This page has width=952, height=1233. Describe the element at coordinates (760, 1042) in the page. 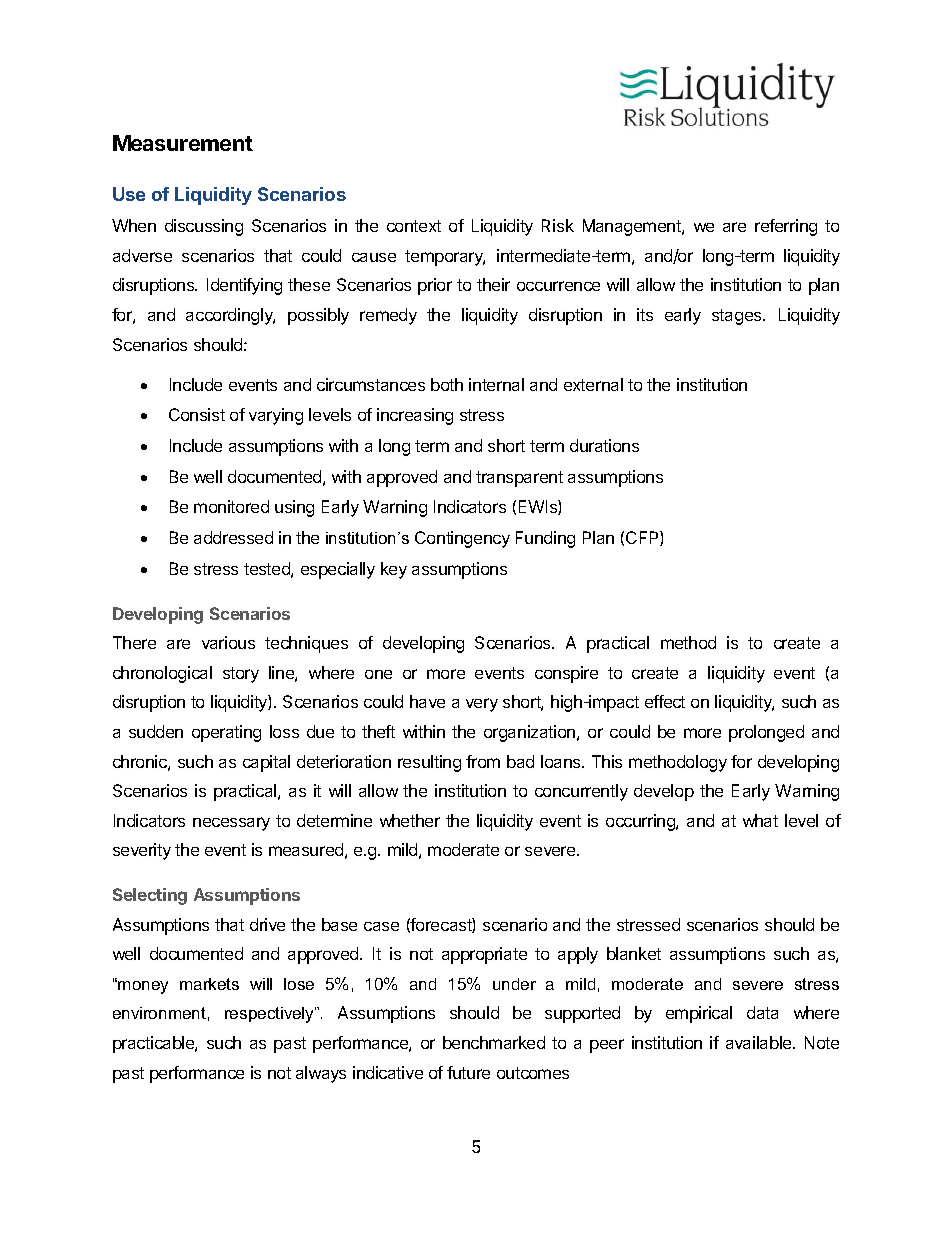

I see `available` at that location.
